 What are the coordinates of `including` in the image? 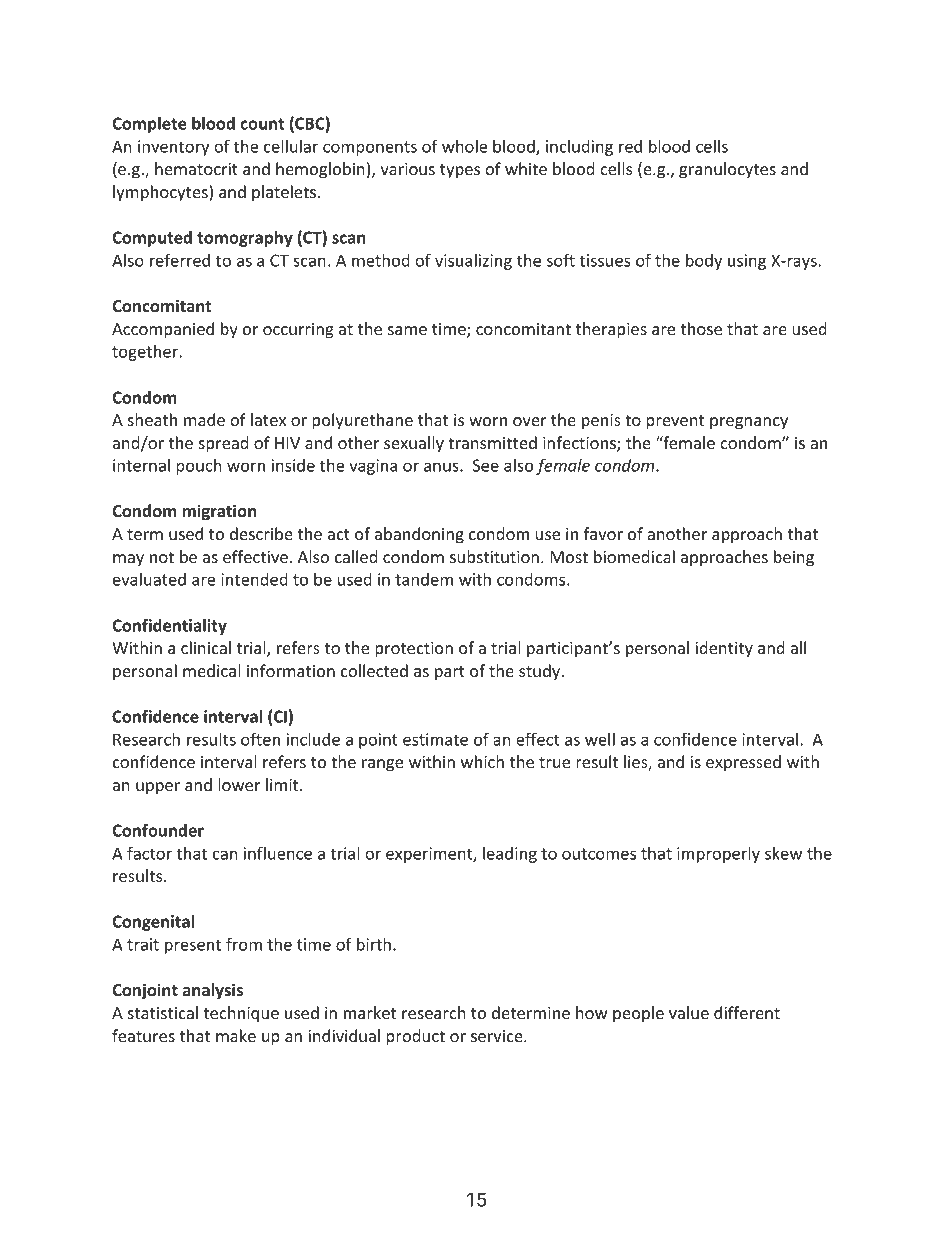 It's located at (579, 148).
